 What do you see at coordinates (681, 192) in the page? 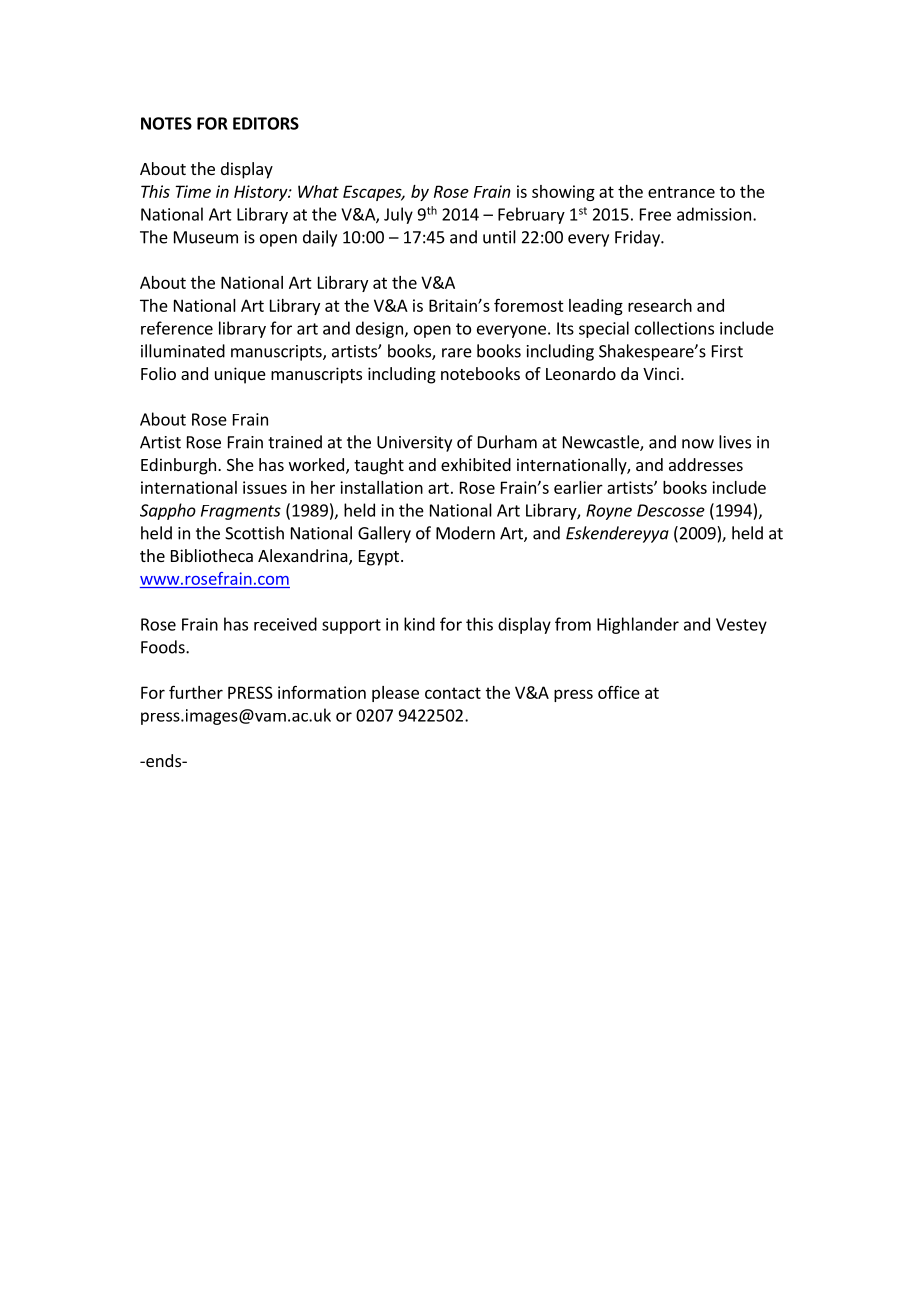
I see `entrance` at bounding box center [681, 192].
